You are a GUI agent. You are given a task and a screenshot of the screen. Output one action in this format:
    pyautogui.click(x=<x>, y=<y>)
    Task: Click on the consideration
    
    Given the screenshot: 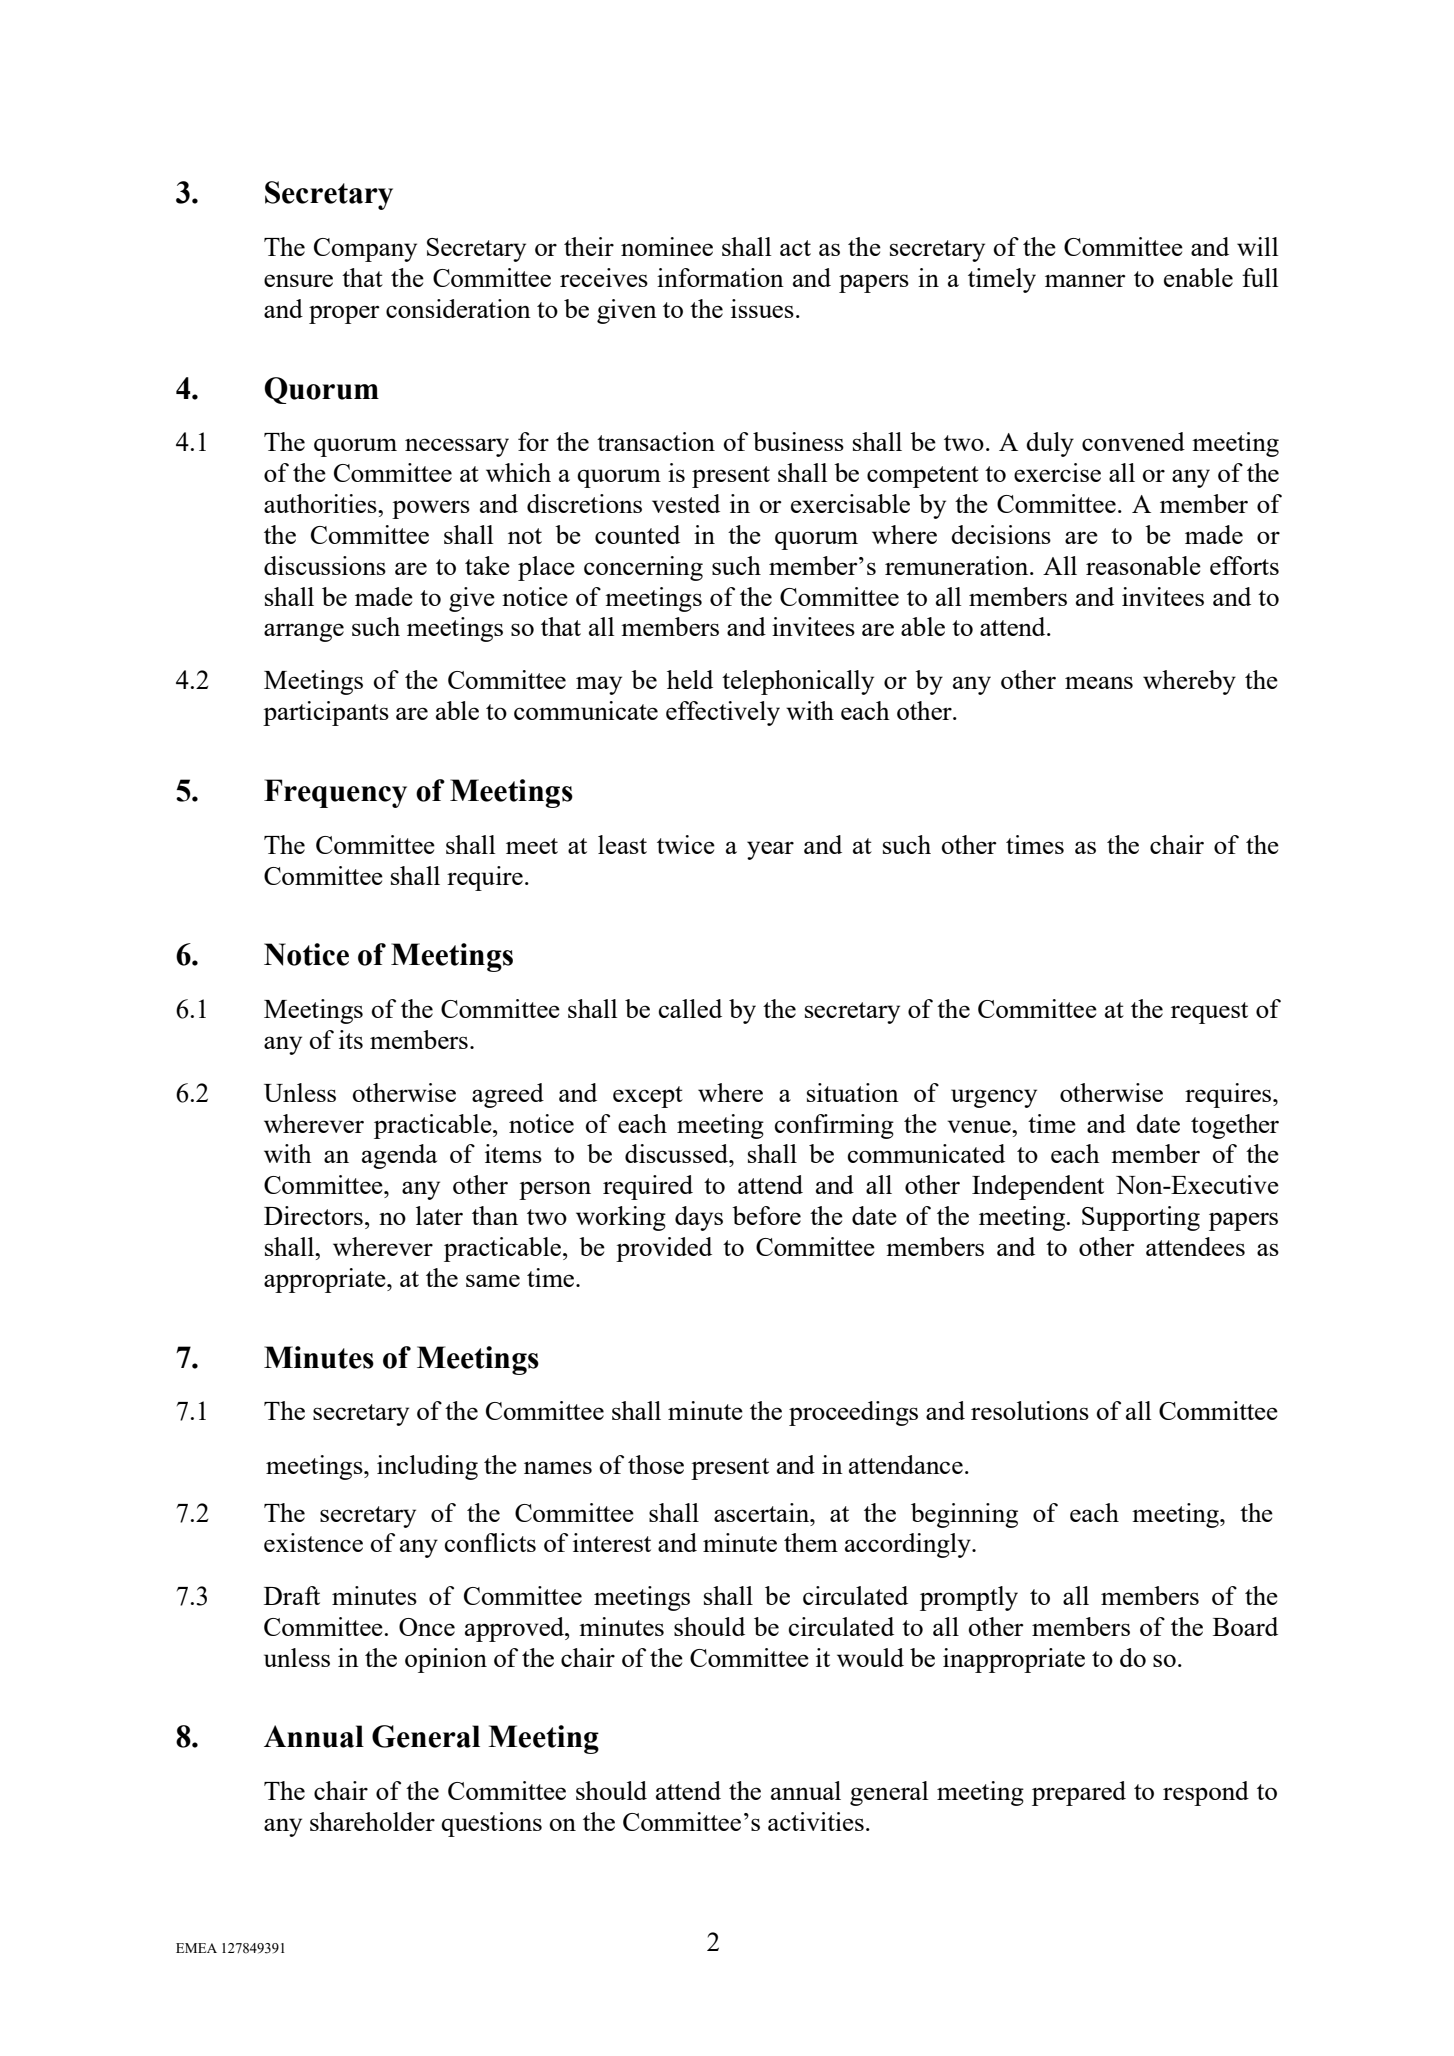 What is the action you would take?
    pyautogui.click(x=458, y=308)
